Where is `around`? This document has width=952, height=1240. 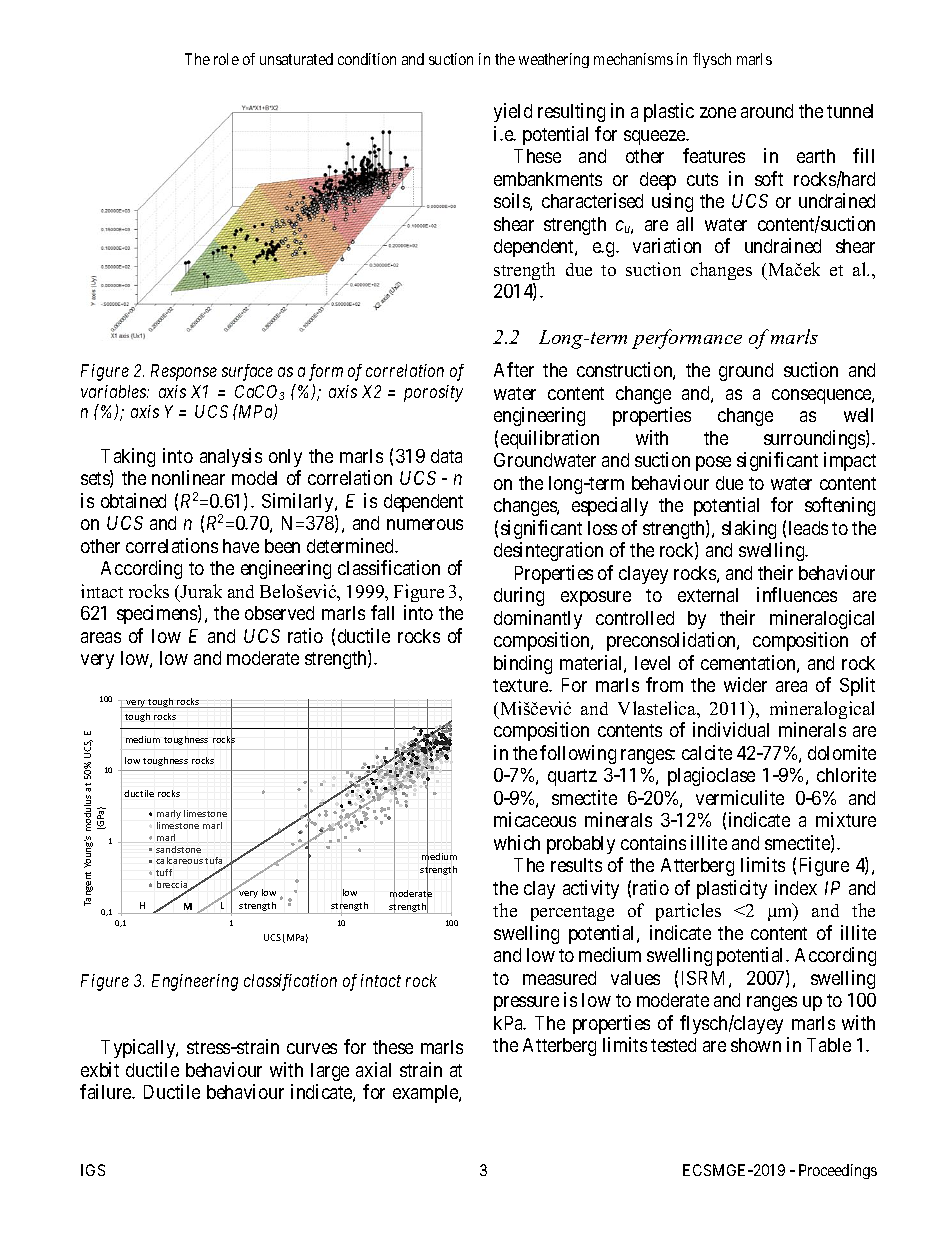 around is located at coordinates (767, 111).
